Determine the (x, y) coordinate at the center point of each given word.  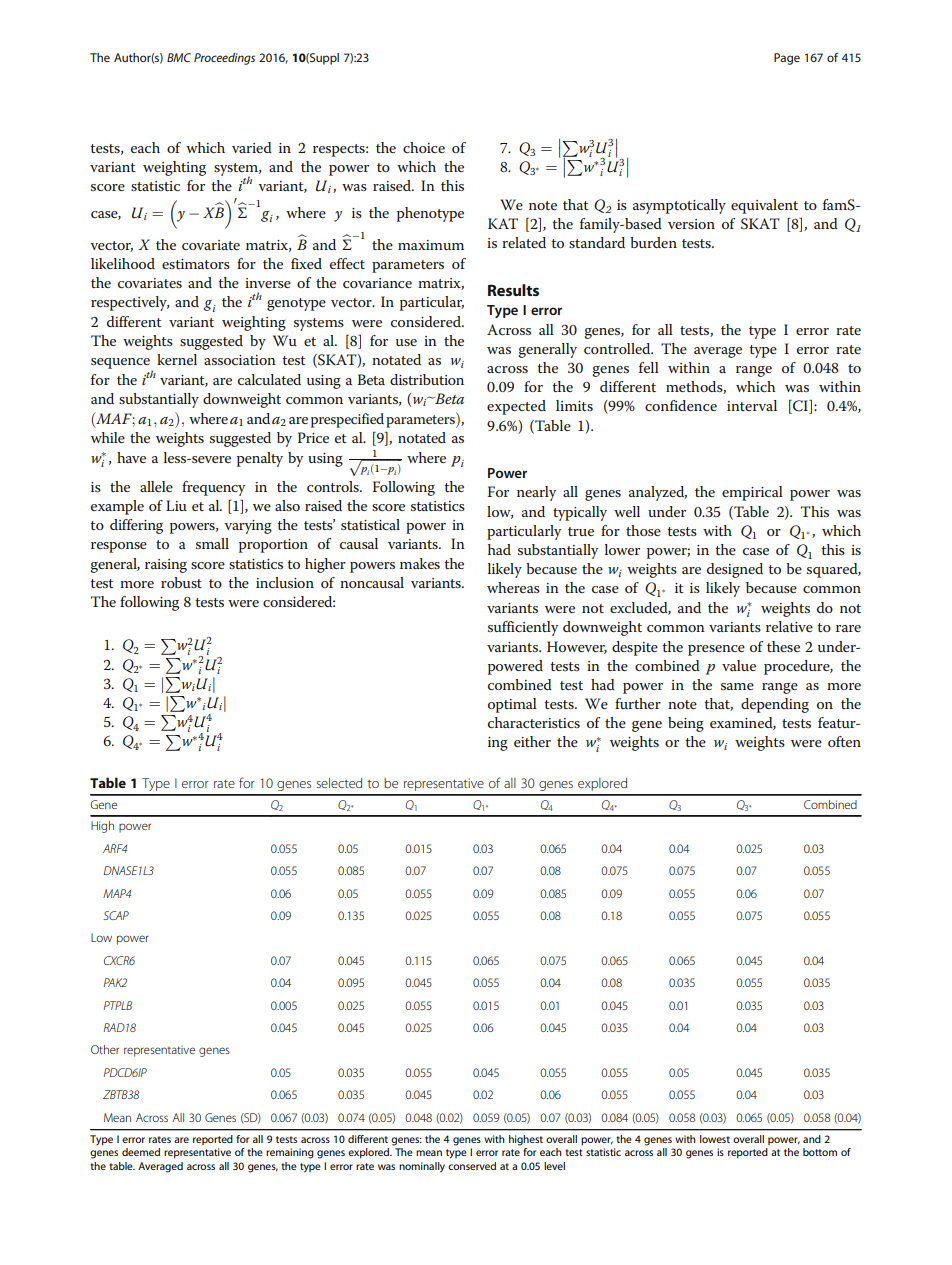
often (844, 741)
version (691, 224)
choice (424, 147)
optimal (512, 705)
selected (339, 783)
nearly (536, 493)
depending (775, 705)
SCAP (116, 915)
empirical (752, 493)
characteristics (534, 722)
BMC (179, 57)
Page (787, 59)
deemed (141, 1152)
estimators (196, 264)
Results (513, 290)
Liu (176, 505)
